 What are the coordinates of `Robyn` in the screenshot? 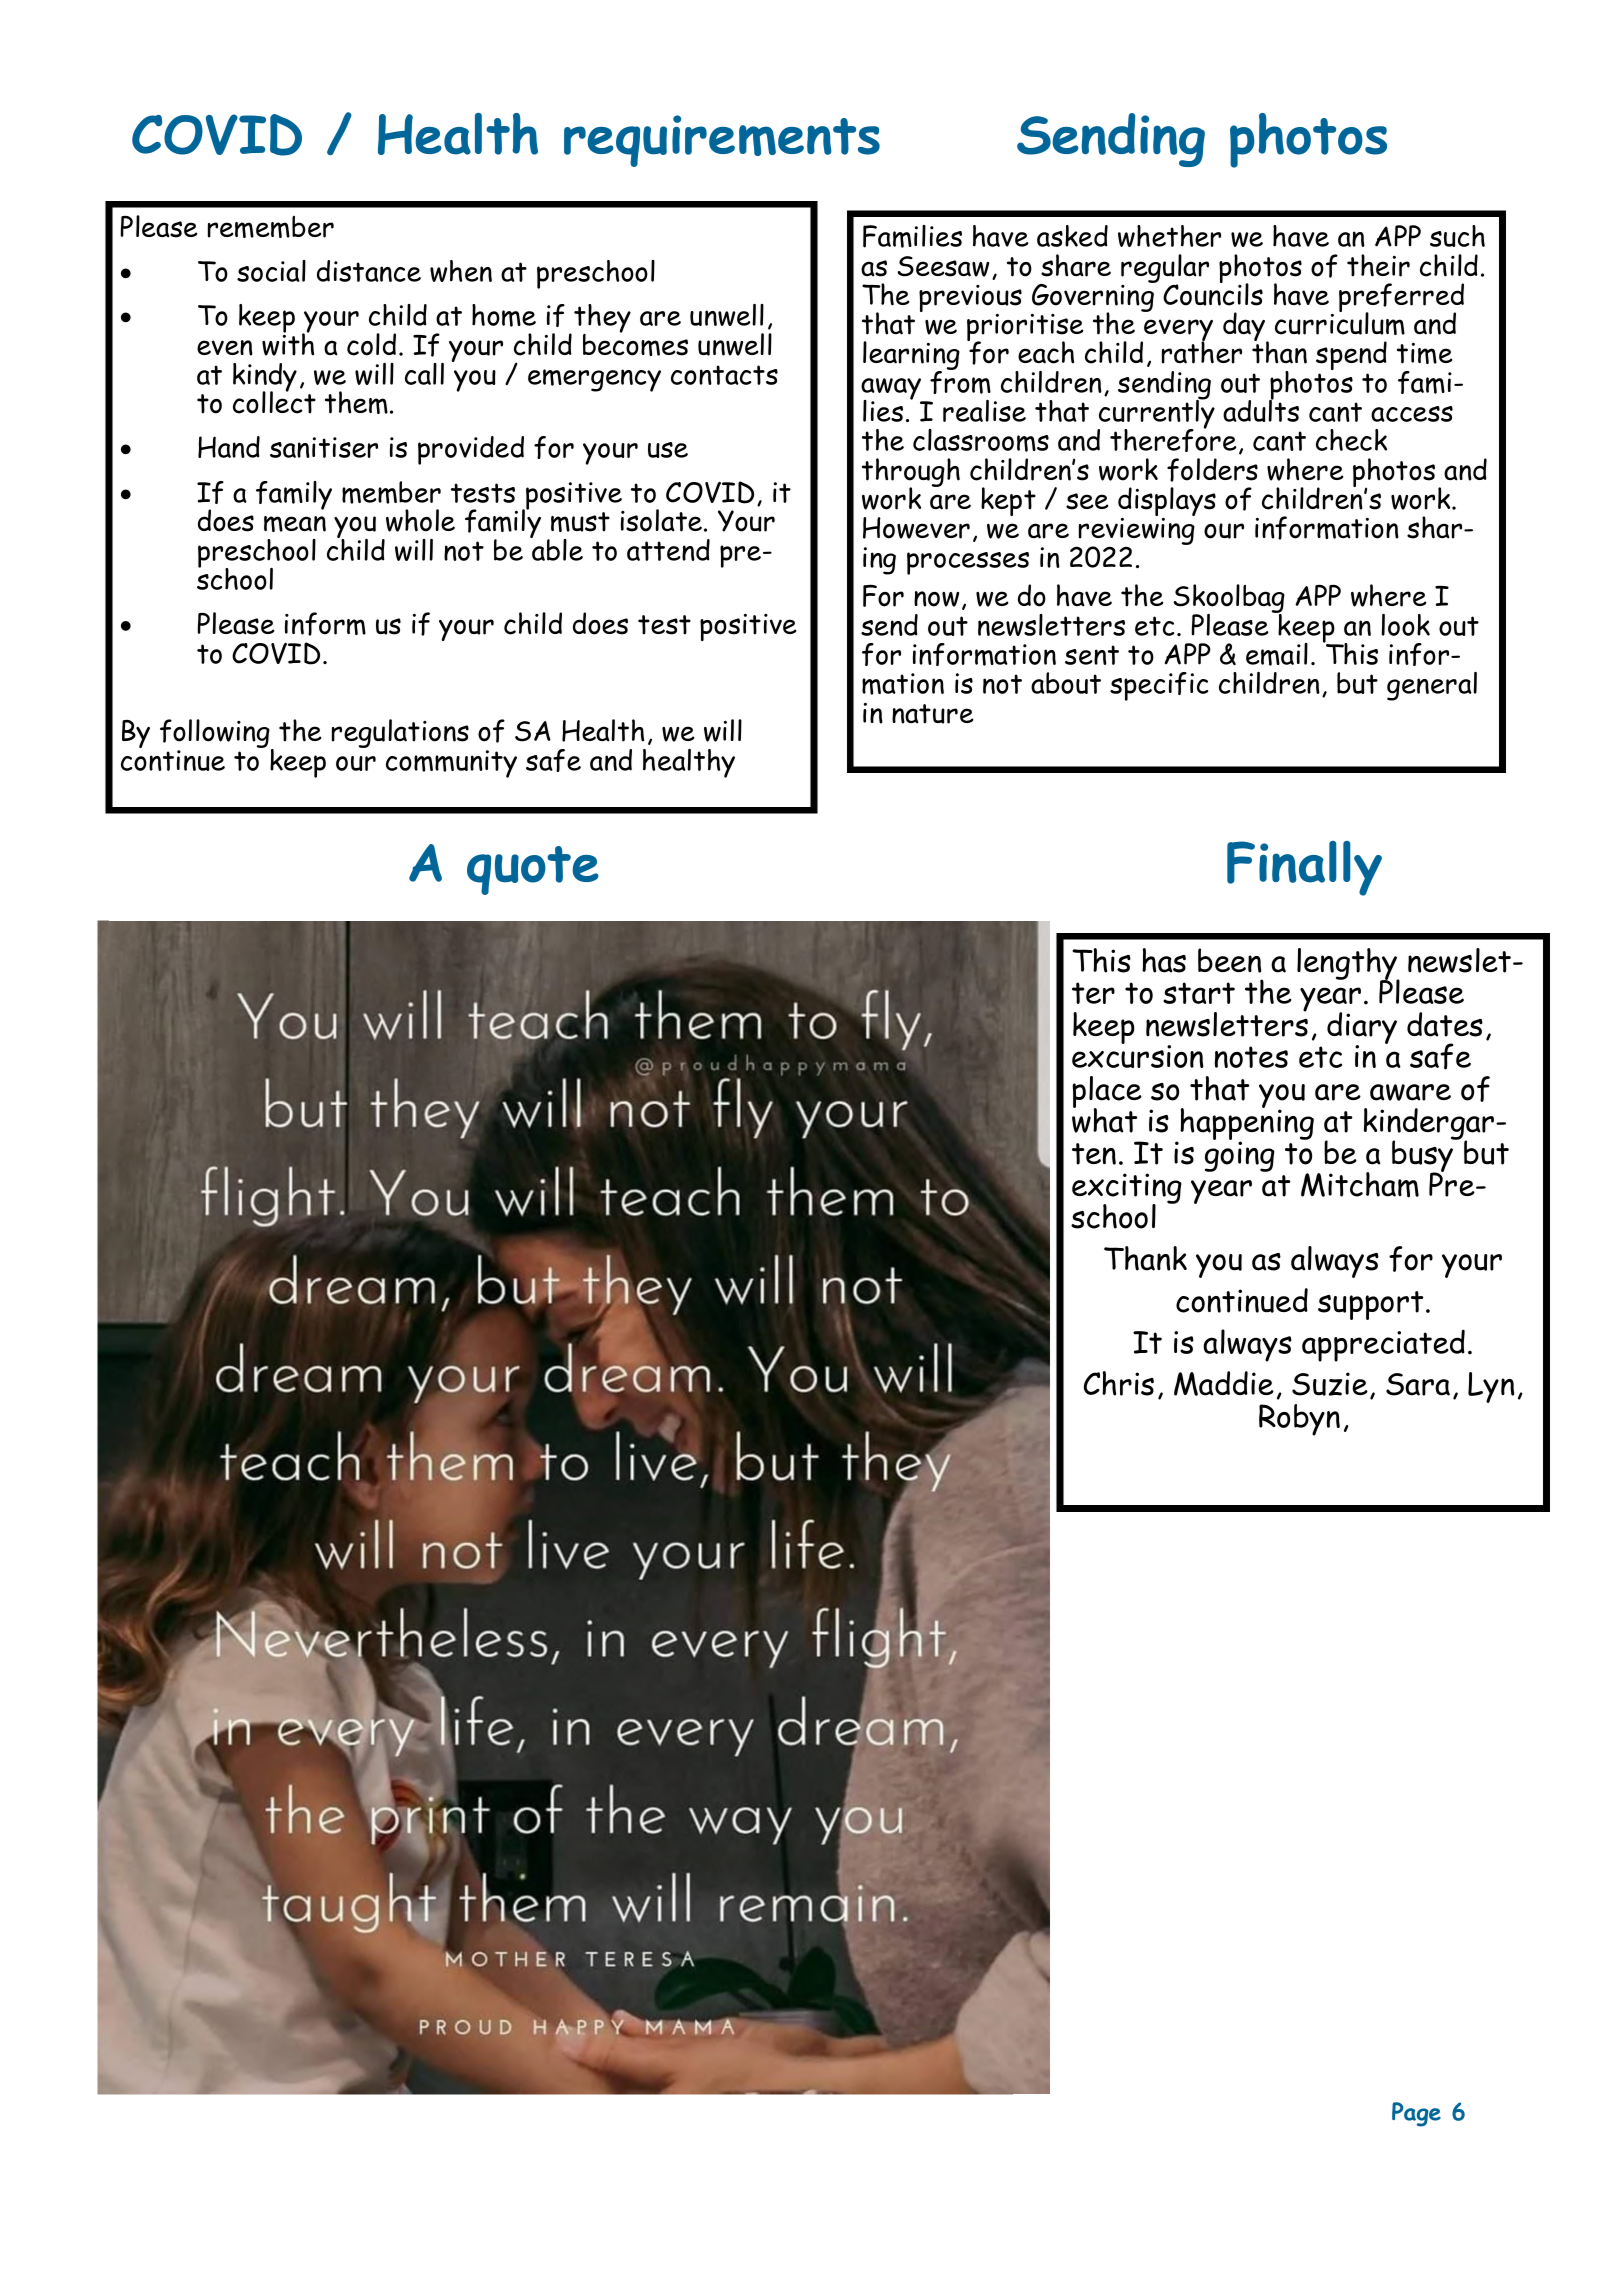 It's located at (1299, 1420).
